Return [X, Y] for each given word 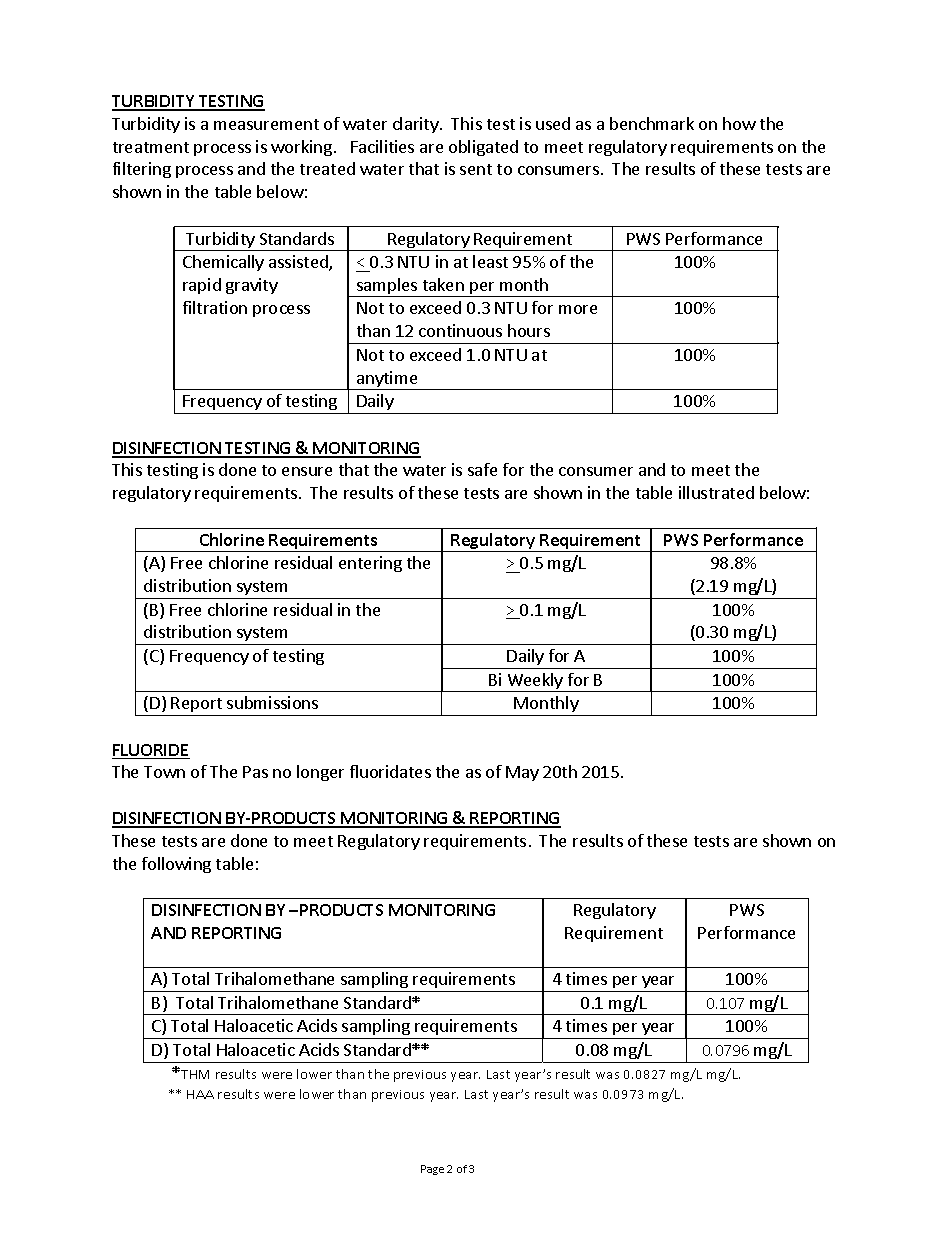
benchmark [652, 123]
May [522, 773]
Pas [255, 772]
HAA [200, 1094]
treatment [151, 147]
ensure [307, 471]
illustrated [716, 492]
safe [482, 469]
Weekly [535, 682]
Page [432, 1170]
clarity [417, 125]
